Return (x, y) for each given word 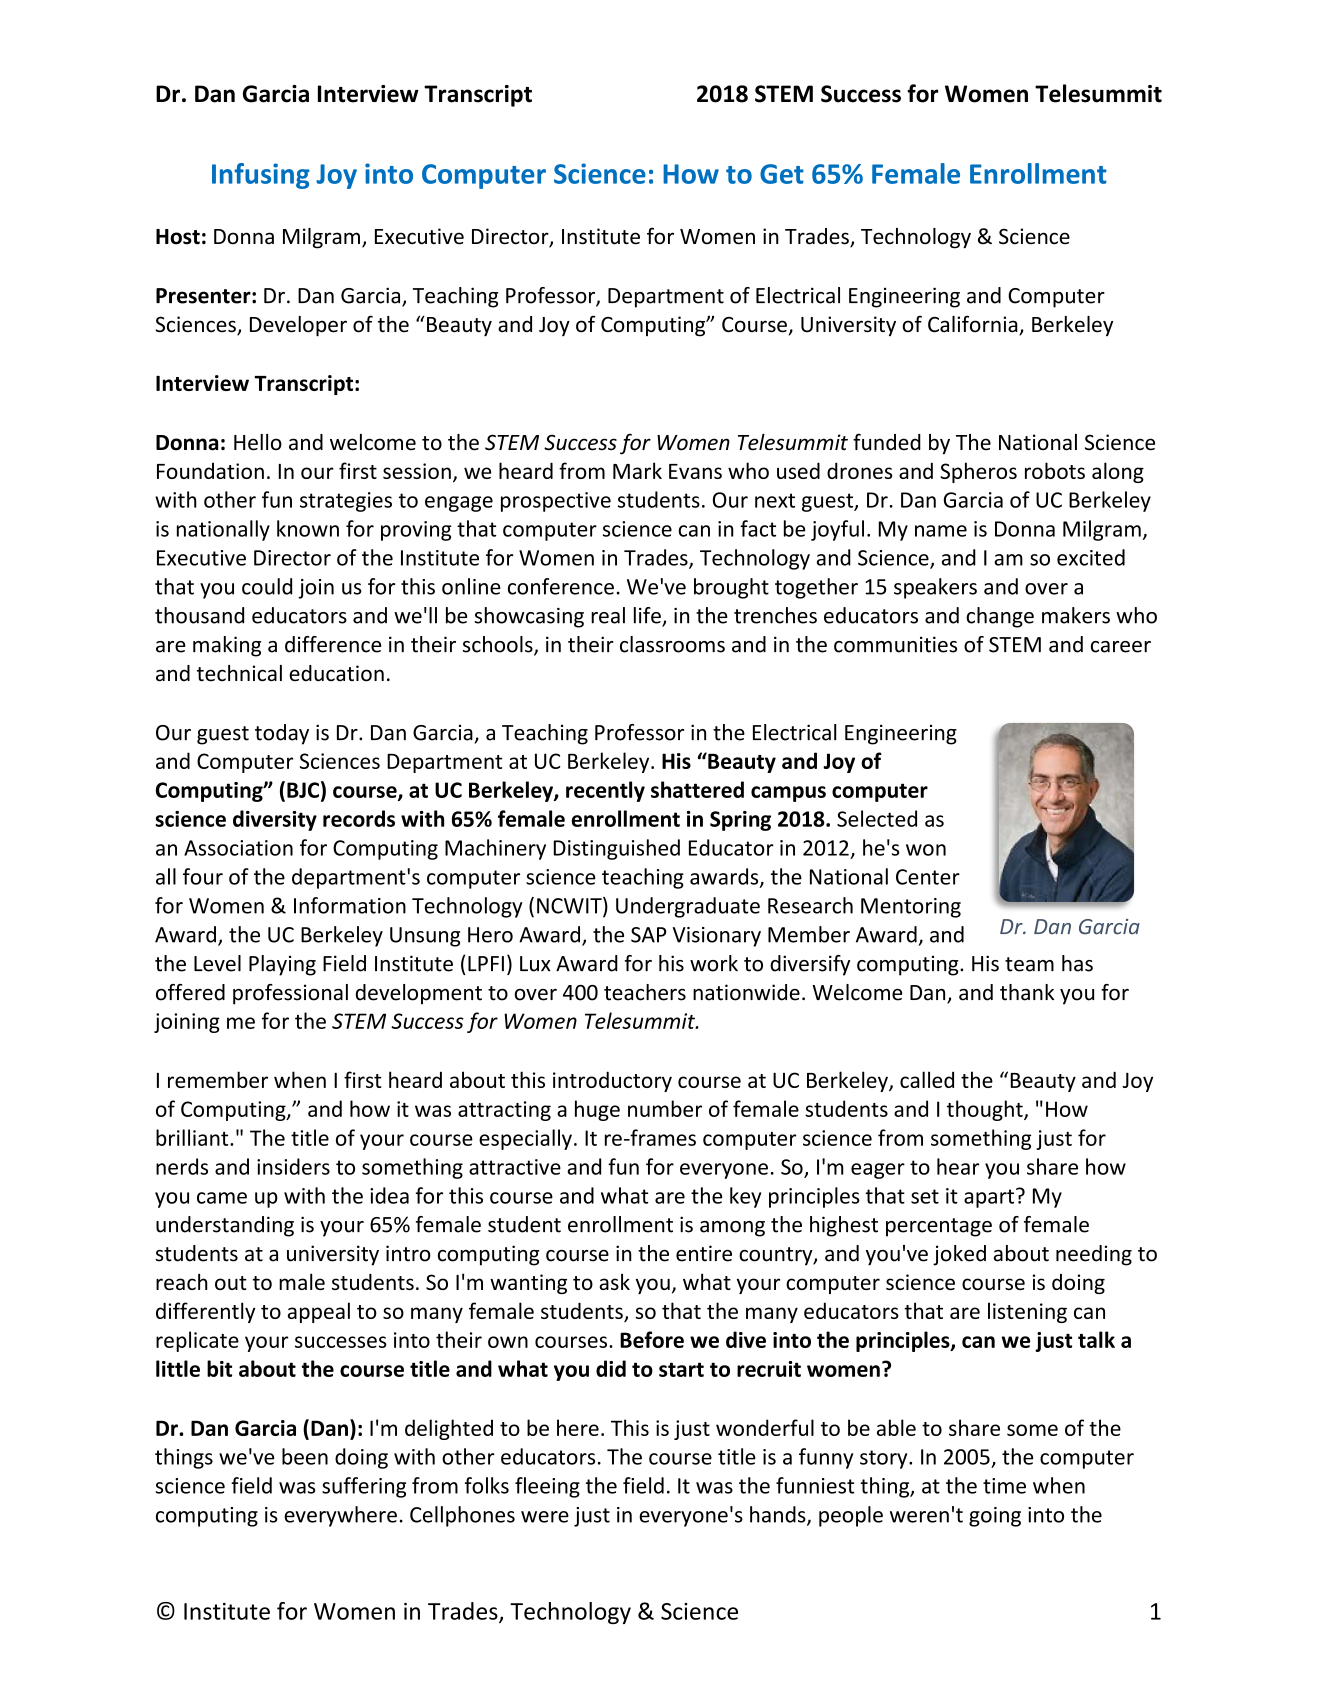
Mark (637, 470)
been (305, 1456)
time (1004, 1486)
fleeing (547, 1487)
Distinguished (616, 849)
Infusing (261, 176)
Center (928, 877)
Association (238, 848)
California (974, 325)
